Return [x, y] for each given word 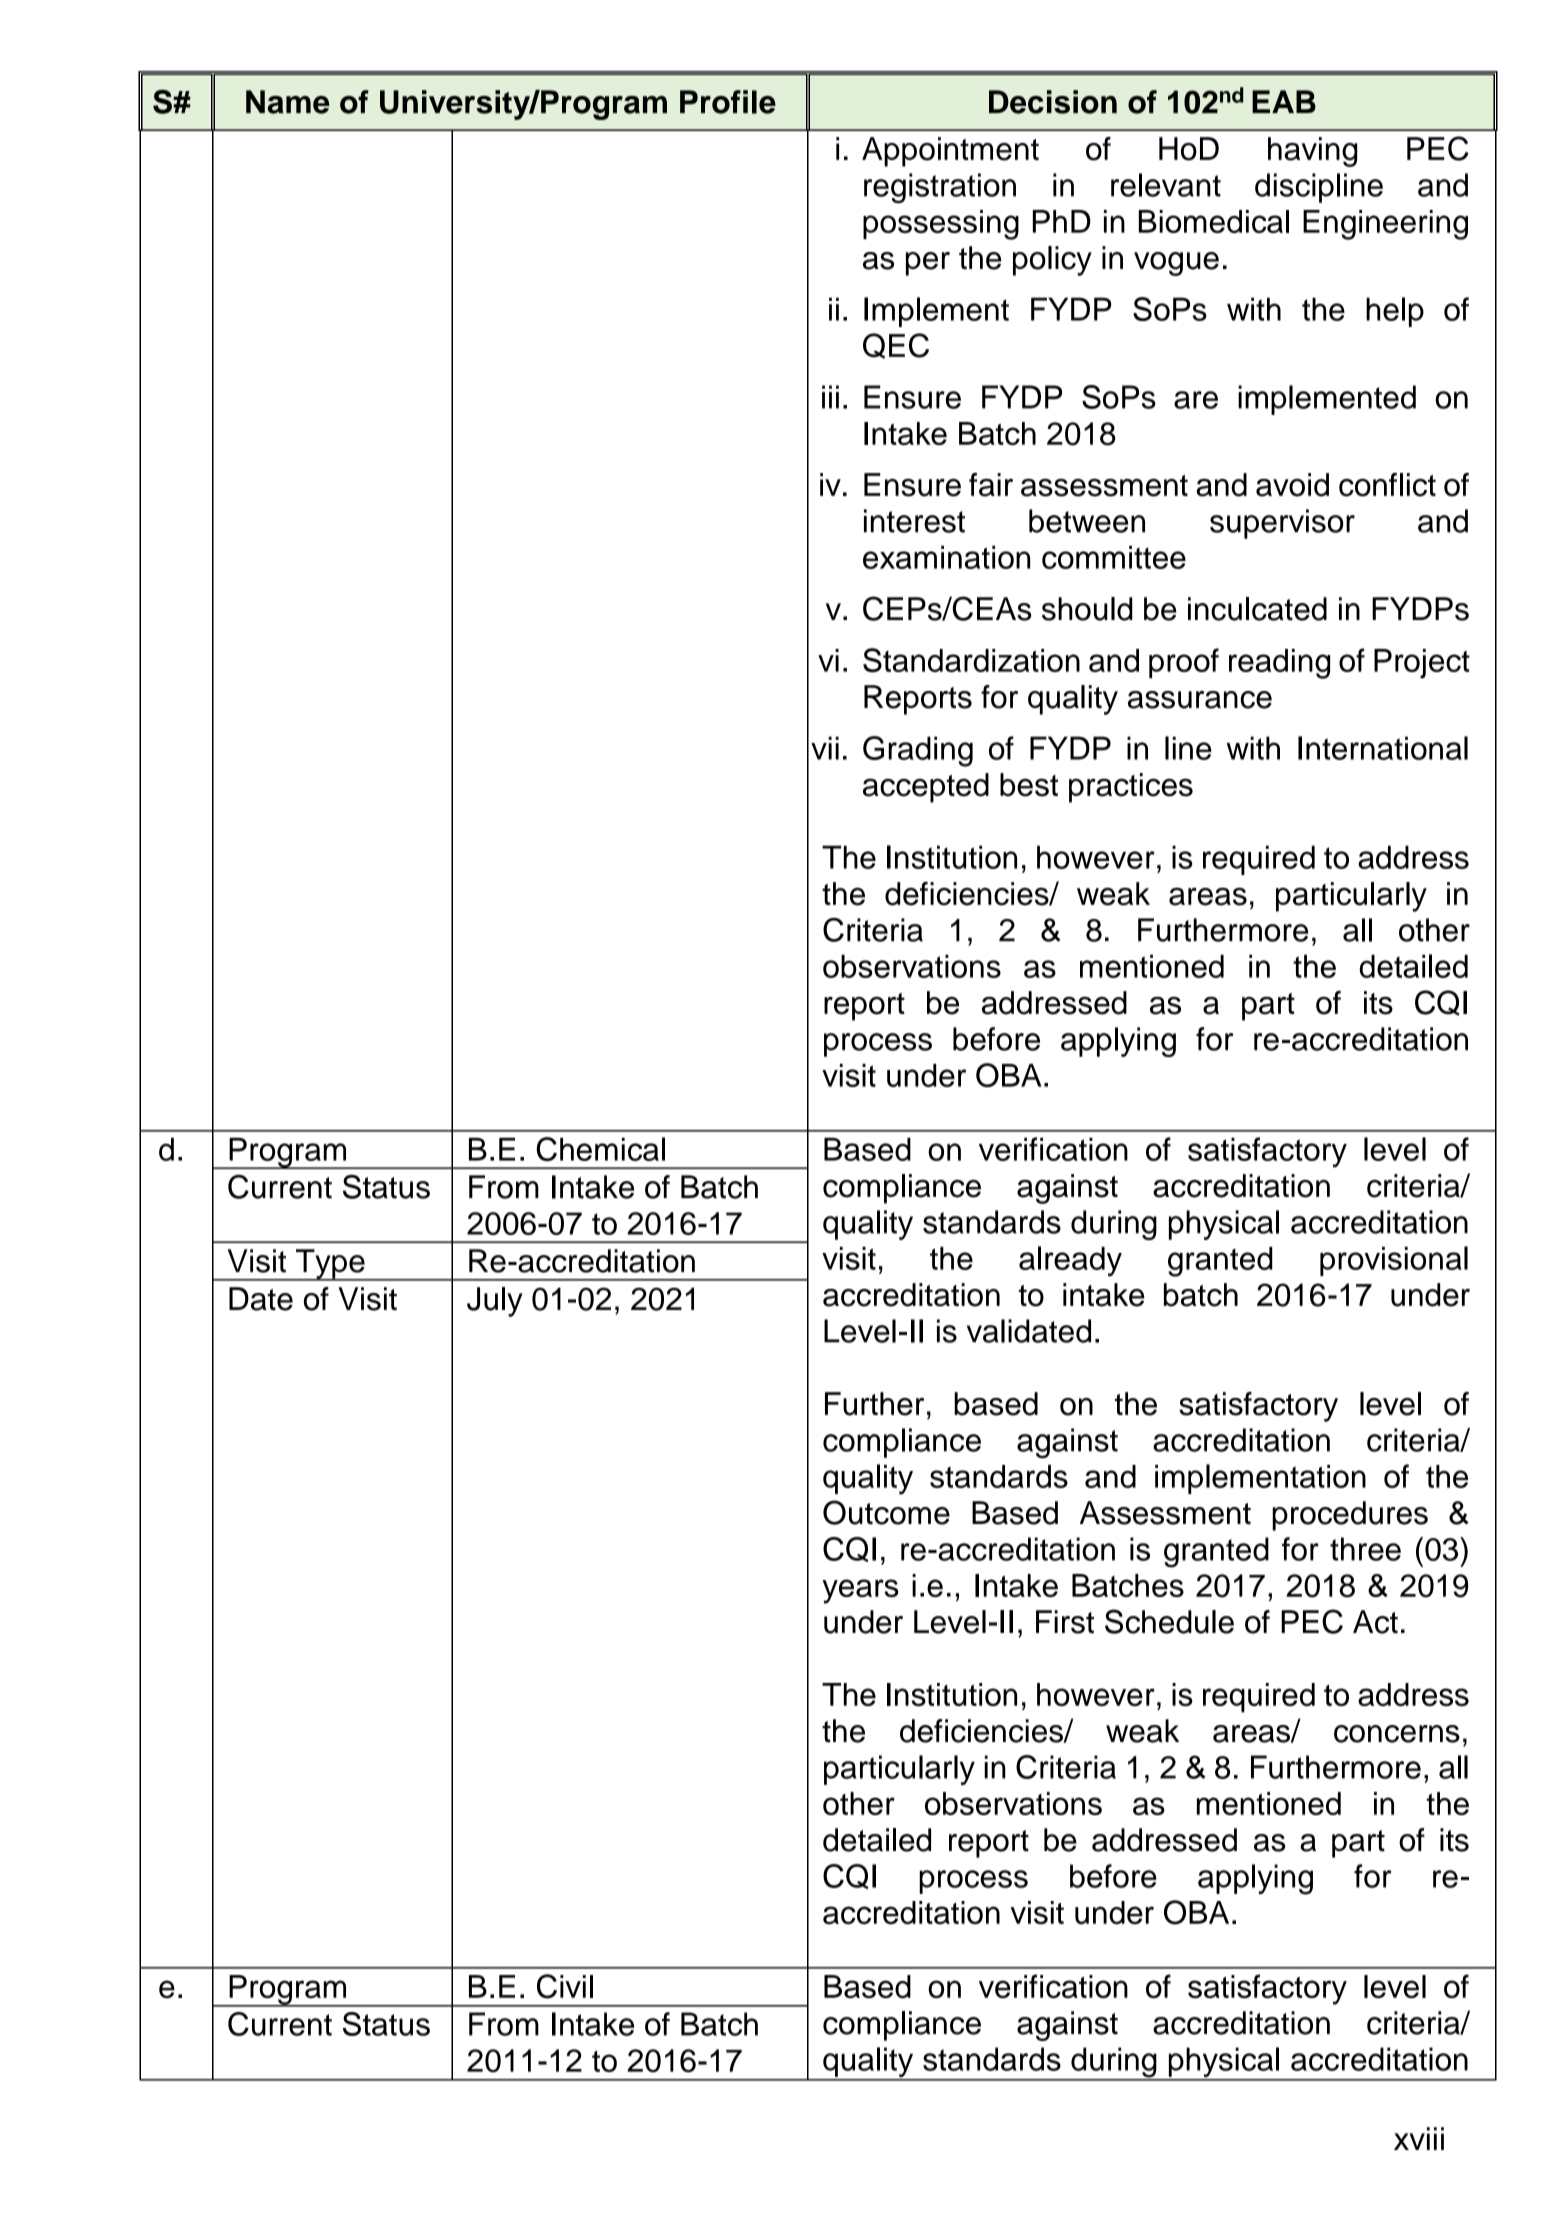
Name [288, 102]
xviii [1419, 2138]
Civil [565, 1986]
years [860, 1591]
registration [940, 188]
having [1312, 152]
